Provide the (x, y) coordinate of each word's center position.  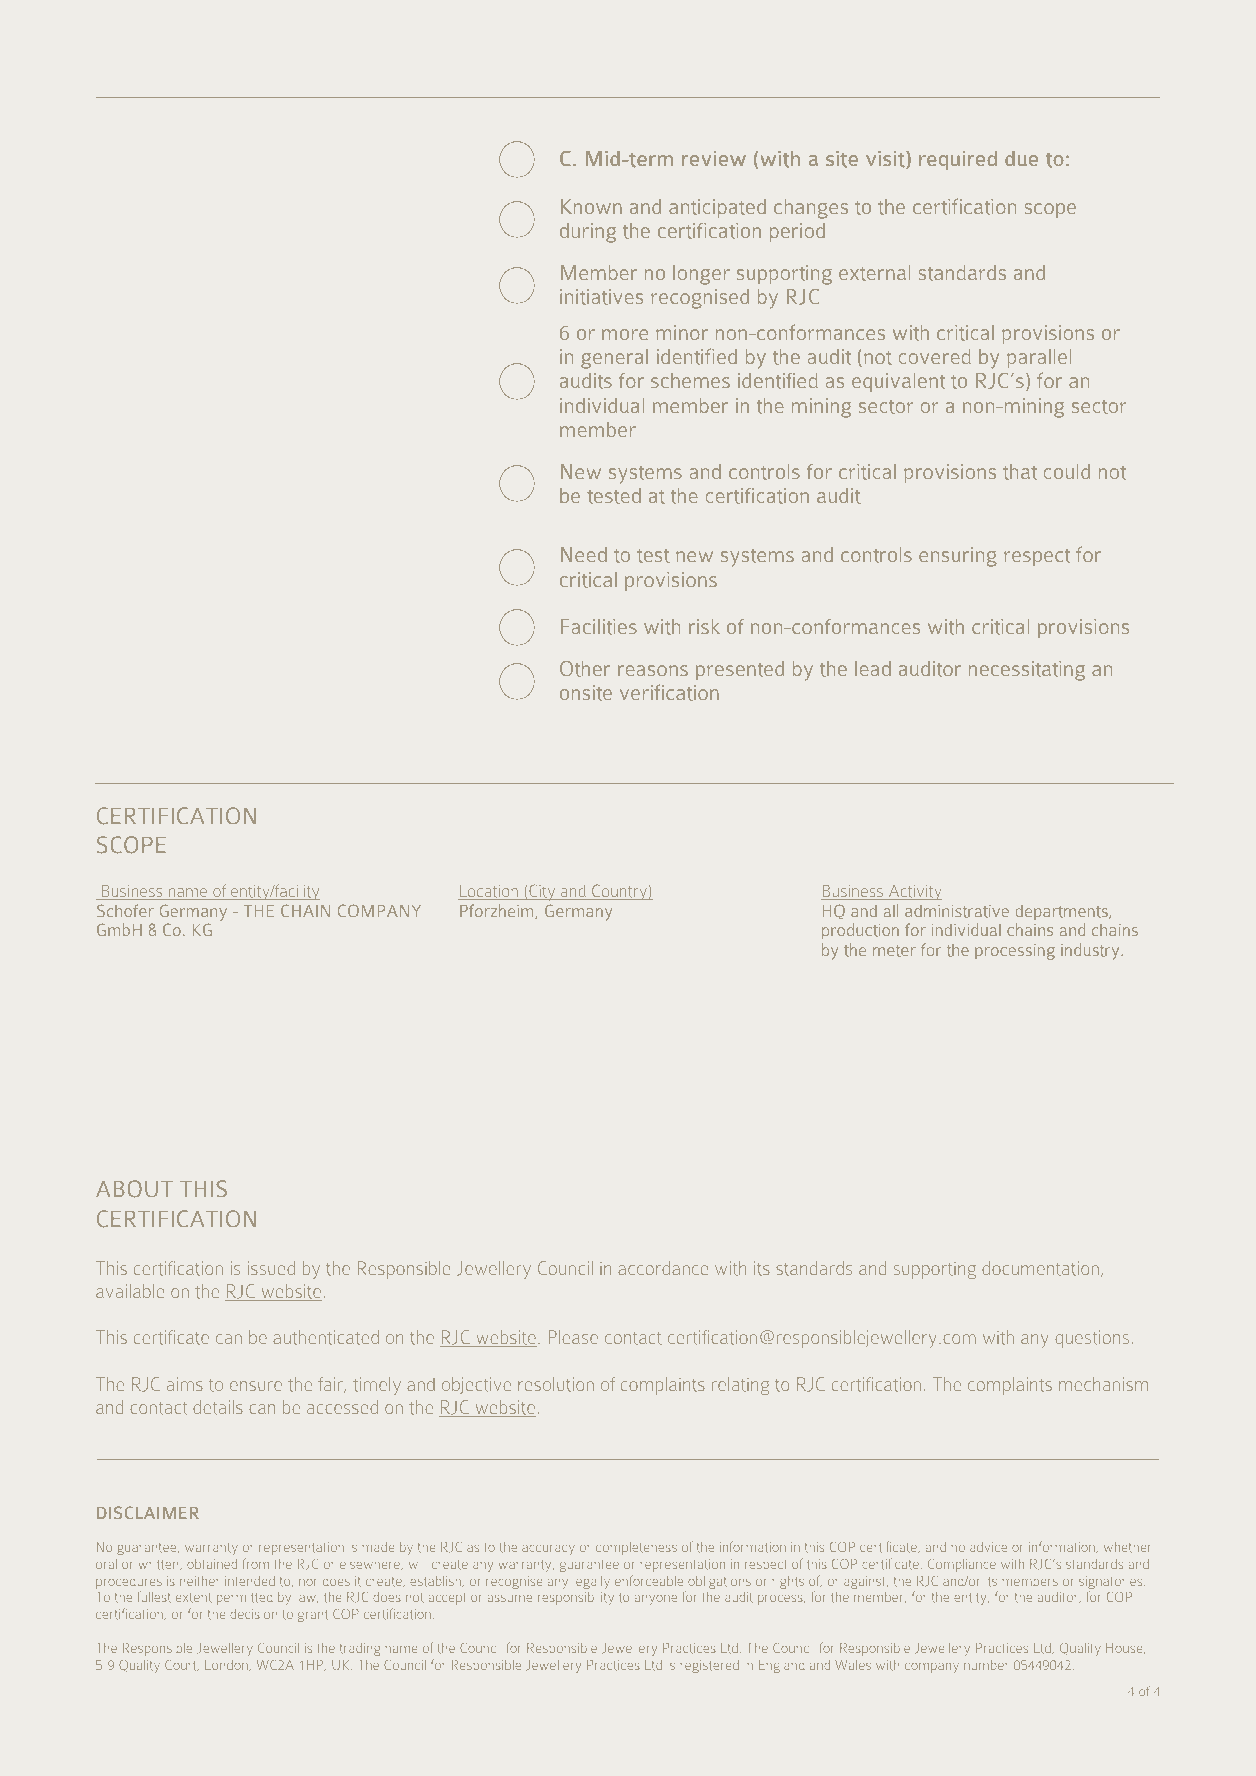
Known (591, 206)
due (1021, 158)
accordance (663, 1268)
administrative (957, 911)
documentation (1040, 1268)
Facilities (599, 627)
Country (619, 892)
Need (584, 554)
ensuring (958, 557)
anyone (656, 1600)
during (588, 233)
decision (253, 1614)
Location (489, 892)
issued (271, 1268)
